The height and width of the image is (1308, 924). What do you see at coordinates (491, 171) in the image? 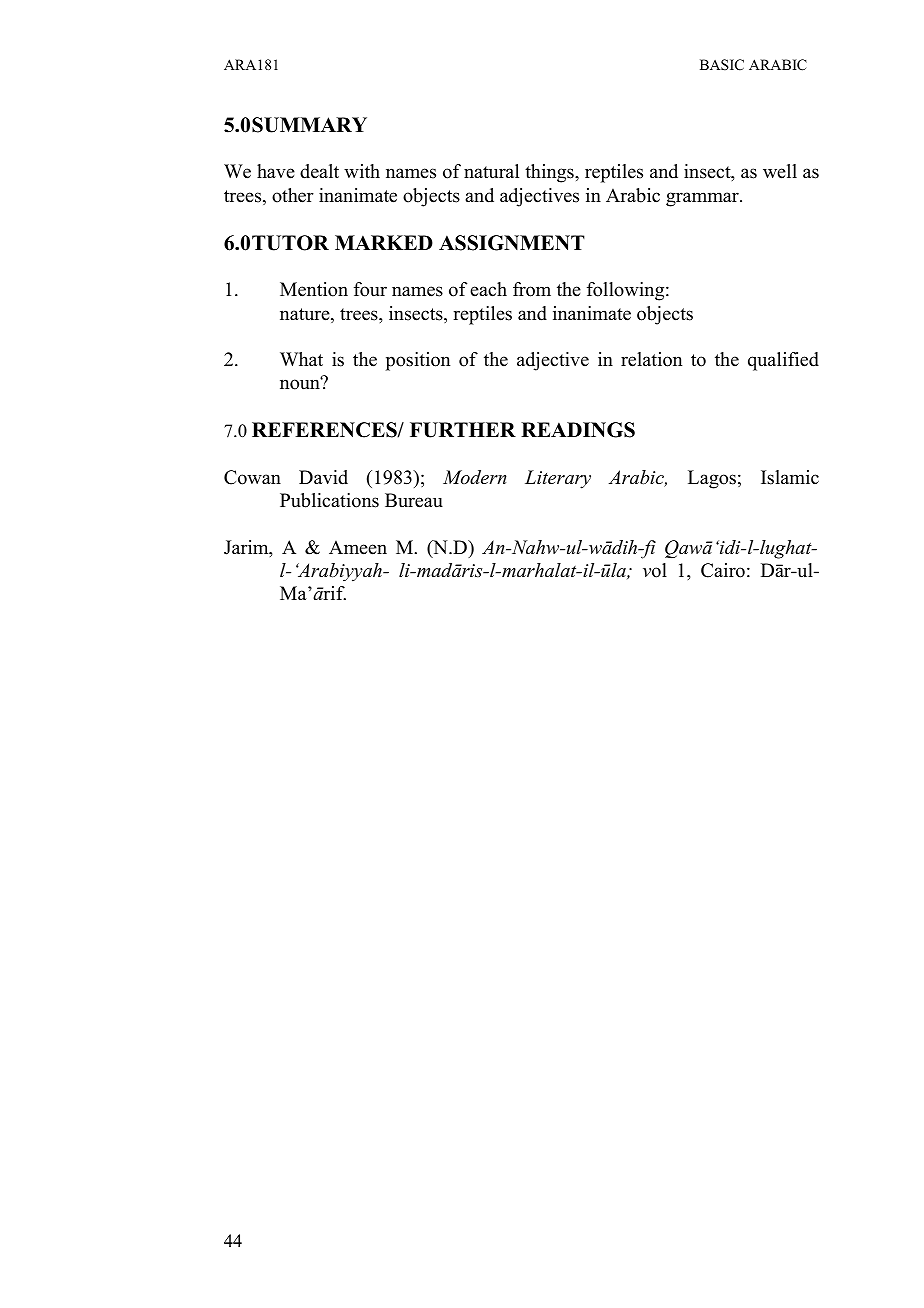
I see `natural` at bounding box center [491, 171].
